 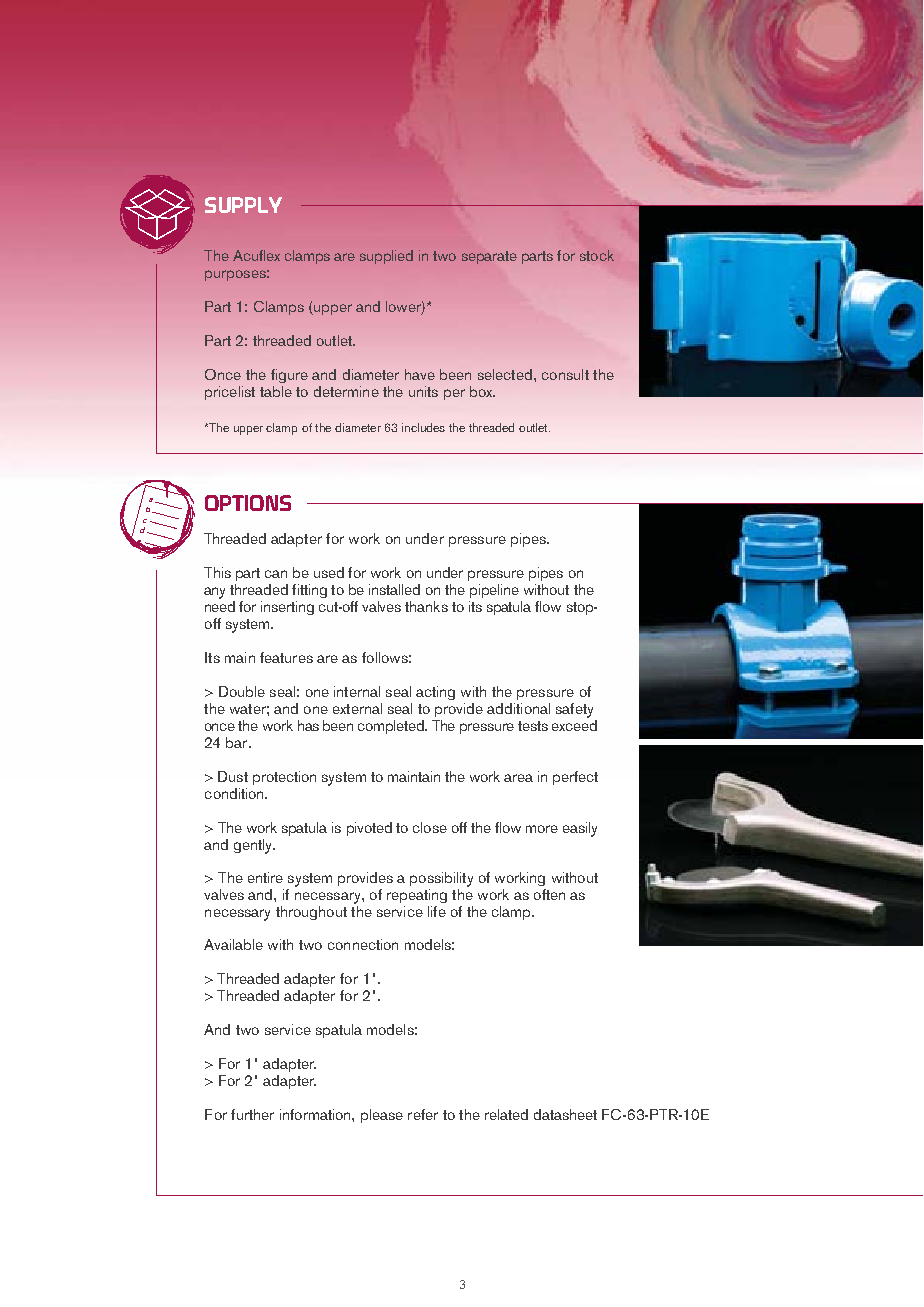 What do you see at coordinates (435, 693) in the screenshot?
I see `acting` at bounding box center [435, 693].
